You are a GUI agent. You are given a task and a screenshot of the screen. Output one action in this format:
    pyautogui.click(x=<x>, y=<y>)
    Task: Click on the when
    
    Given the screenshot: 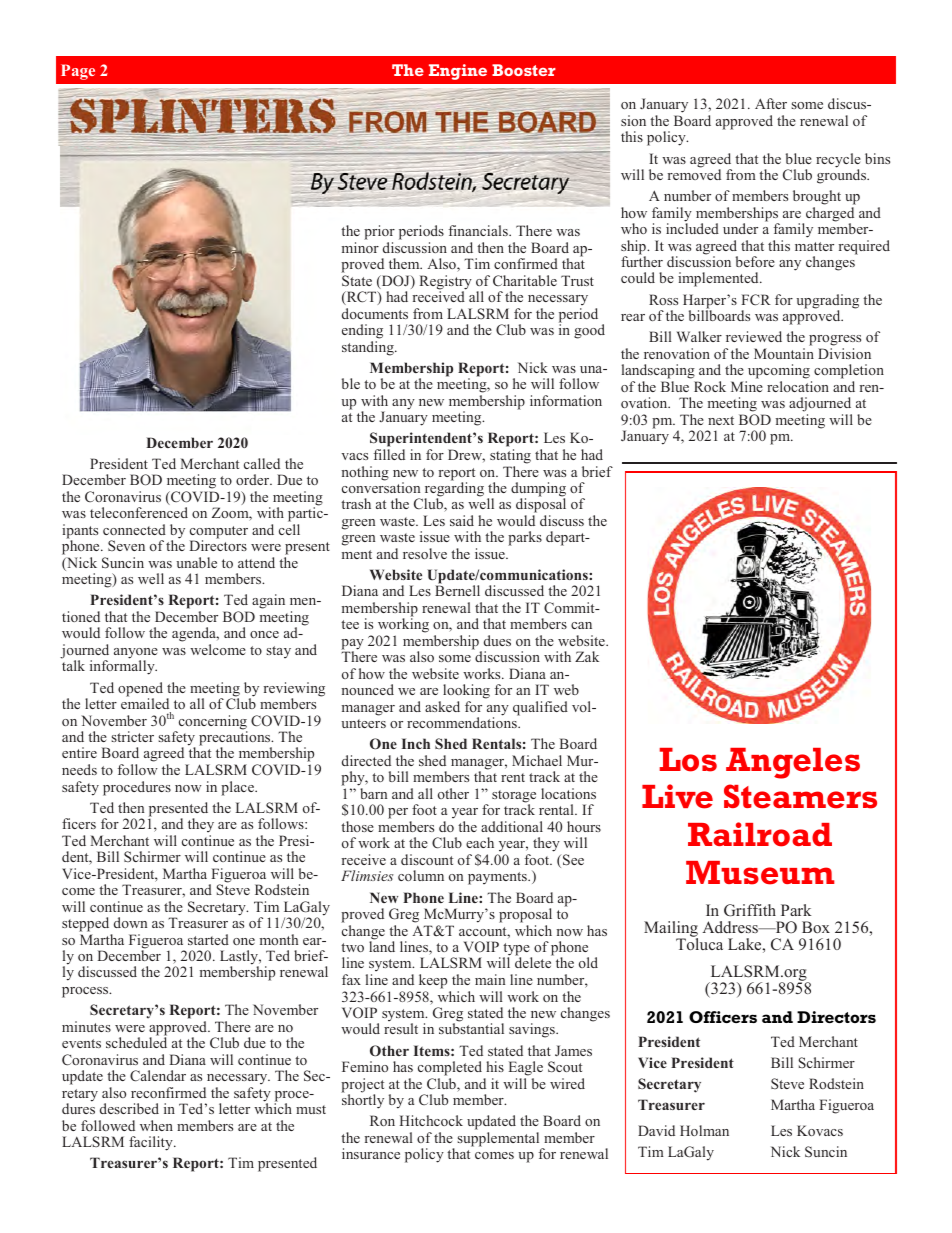 What is the action you would take?
    pyautogui.click(x=156, y=1125)
